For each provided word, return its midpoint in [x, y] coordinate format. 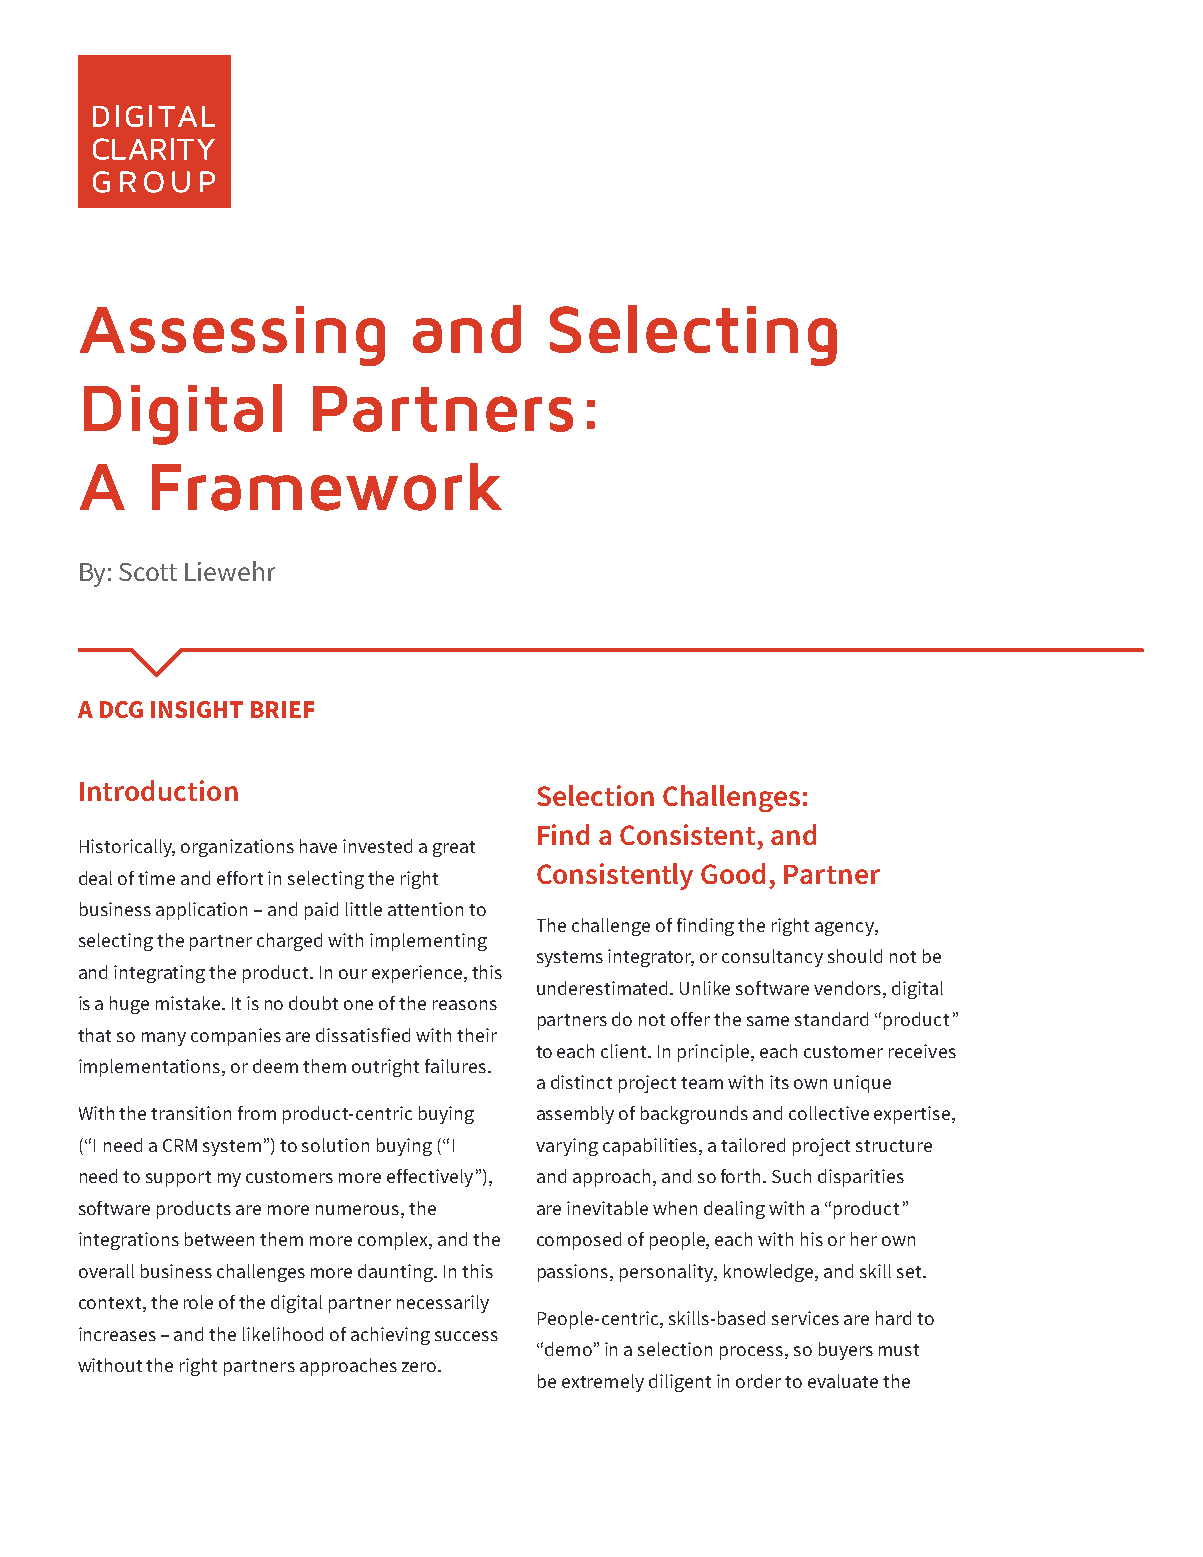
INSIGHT [197, 709]
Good [733, 873]
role [198, 1302]
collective [829, 1113]
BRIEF [282, 709]
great [454, 849]
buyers [846, 1351]
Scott [148, 572]
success [466, 1336]
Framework [327, 487]
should [855, 956]
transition [191, 1113]
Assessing [232, 336]
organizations [237, 848]
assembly [575, 1115]
